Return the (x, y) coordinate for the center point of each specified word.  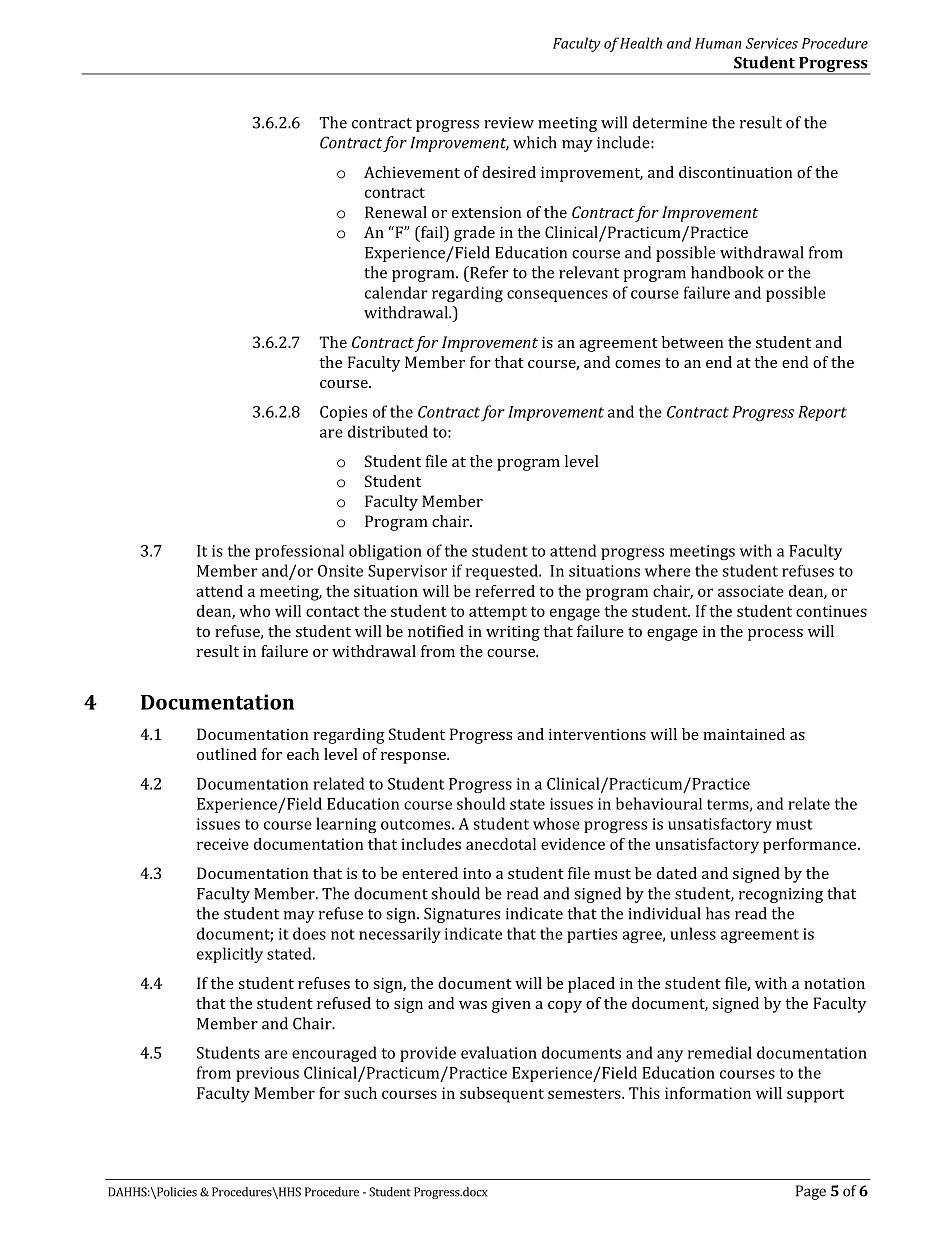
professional (299, 552)
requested (503, 572)
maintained (744, 734)
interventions (597, 734)
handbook (727, 272)
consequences (557, 296)
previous (267, 1074)
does (309, 933)
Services (772, 43)
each (303, 754)
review (509, 123)
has (718, 913)
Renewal (396, 212)
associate (751, 591)
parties (592, 935)
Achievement (412, 172)
